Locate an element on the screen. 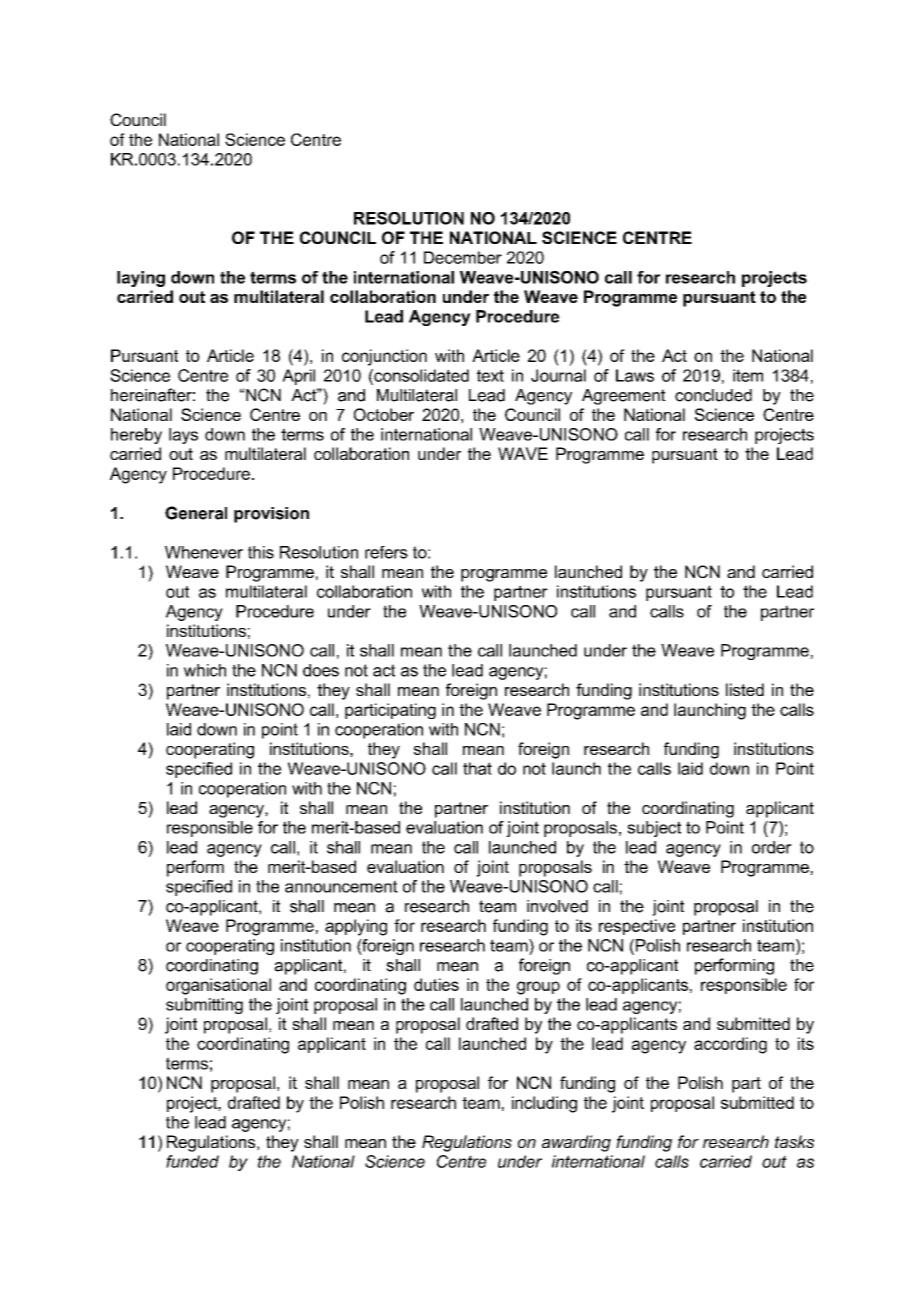 The width and height of the screenshot is (924, 1308). which is located at coordinates (205, 670).
